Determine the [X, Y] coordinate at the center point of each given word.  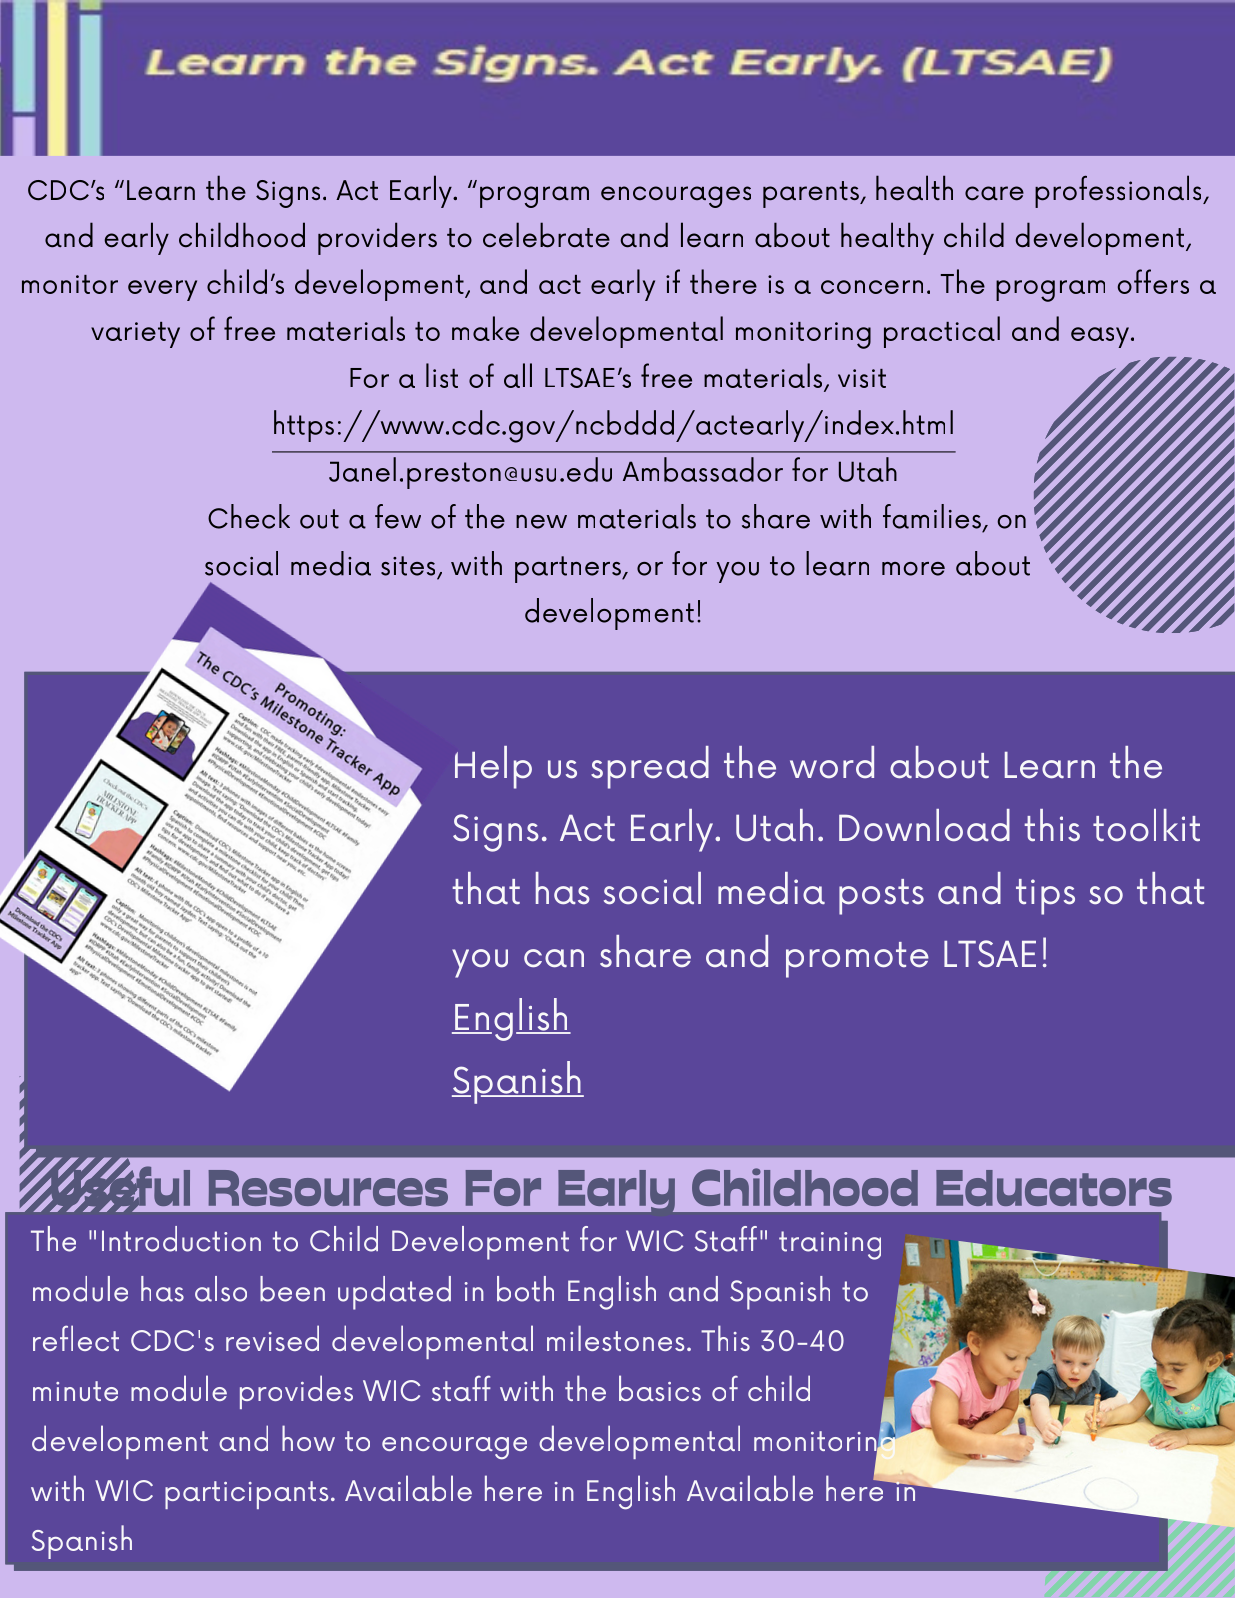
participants [246, 1495]
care [994, 193]
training [830, 1245]
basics [660, 1388]
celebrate [546, 235]
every [162, 290]
